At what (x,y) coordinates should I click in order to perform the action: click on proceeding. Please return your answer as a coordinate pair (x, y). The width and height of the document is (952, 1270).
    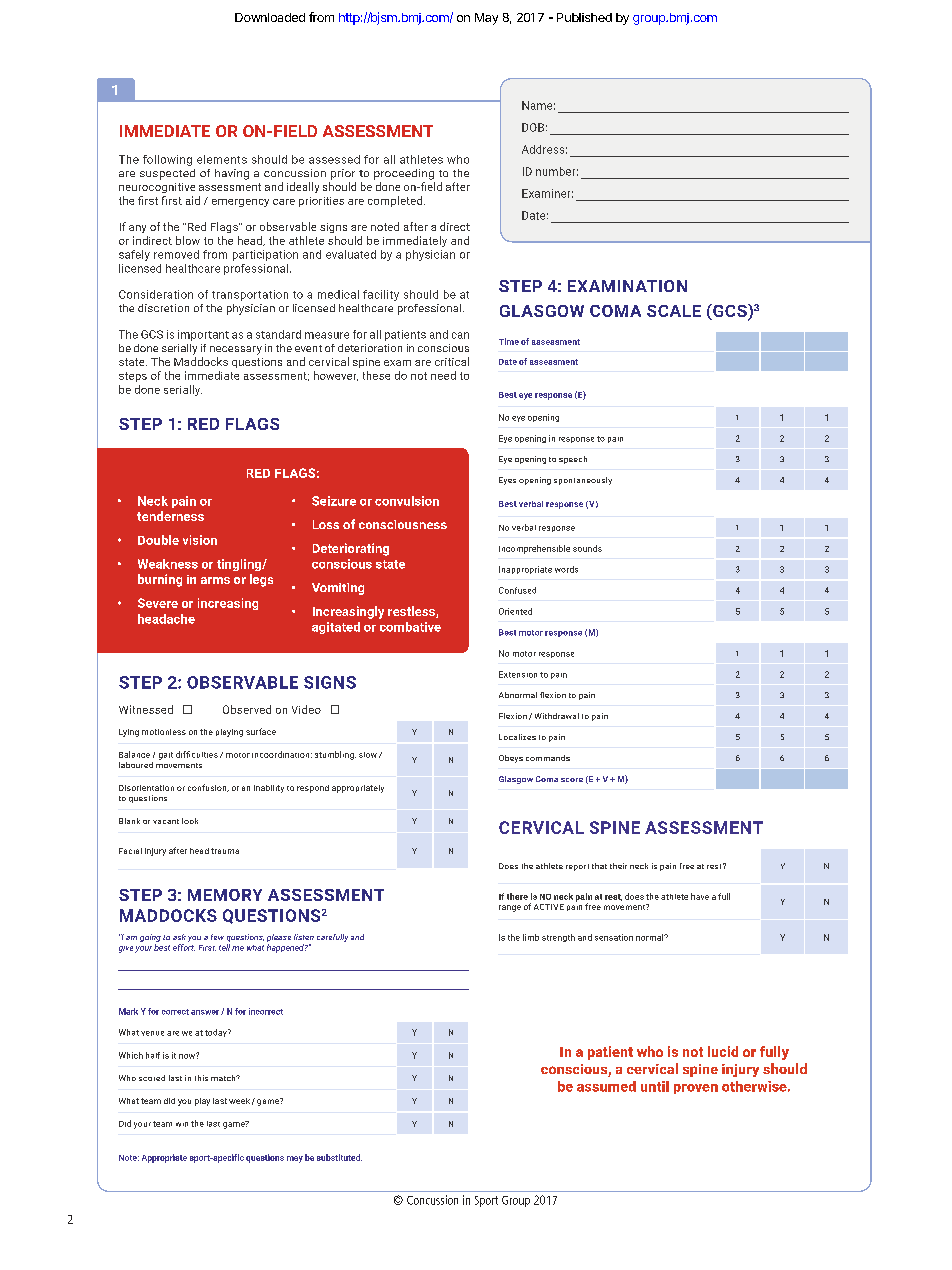
    Looking at the image, I should click on (404, 174).
